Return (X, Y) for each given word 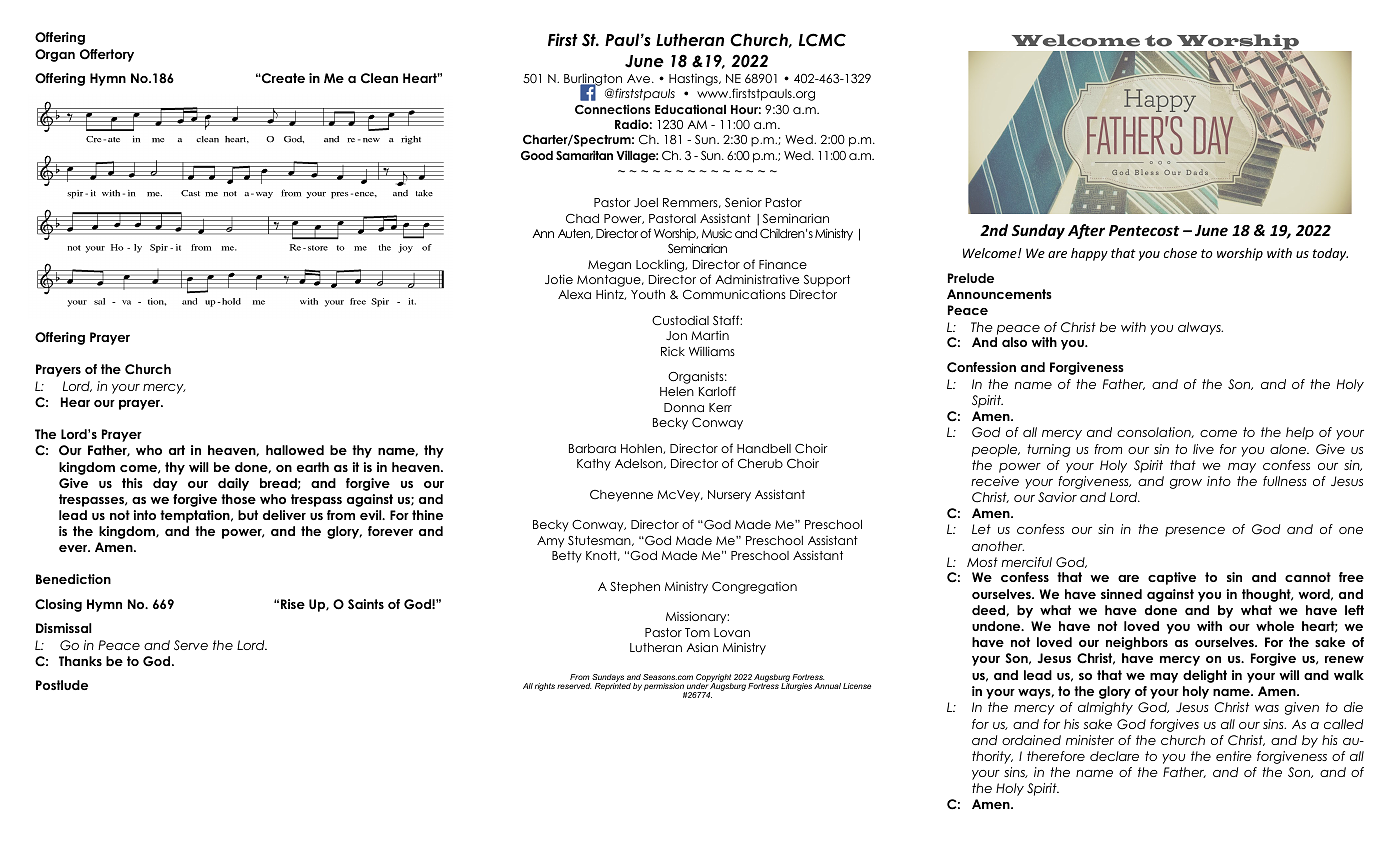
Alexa (574, 294)
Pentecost (1144, 230)
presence (1195, 532)
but (248, 515)
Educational (690, 109)
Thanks (80, 661)
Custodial (680, 320)
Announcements (999, 294)
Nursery (729, 496)
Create (282, 78)
